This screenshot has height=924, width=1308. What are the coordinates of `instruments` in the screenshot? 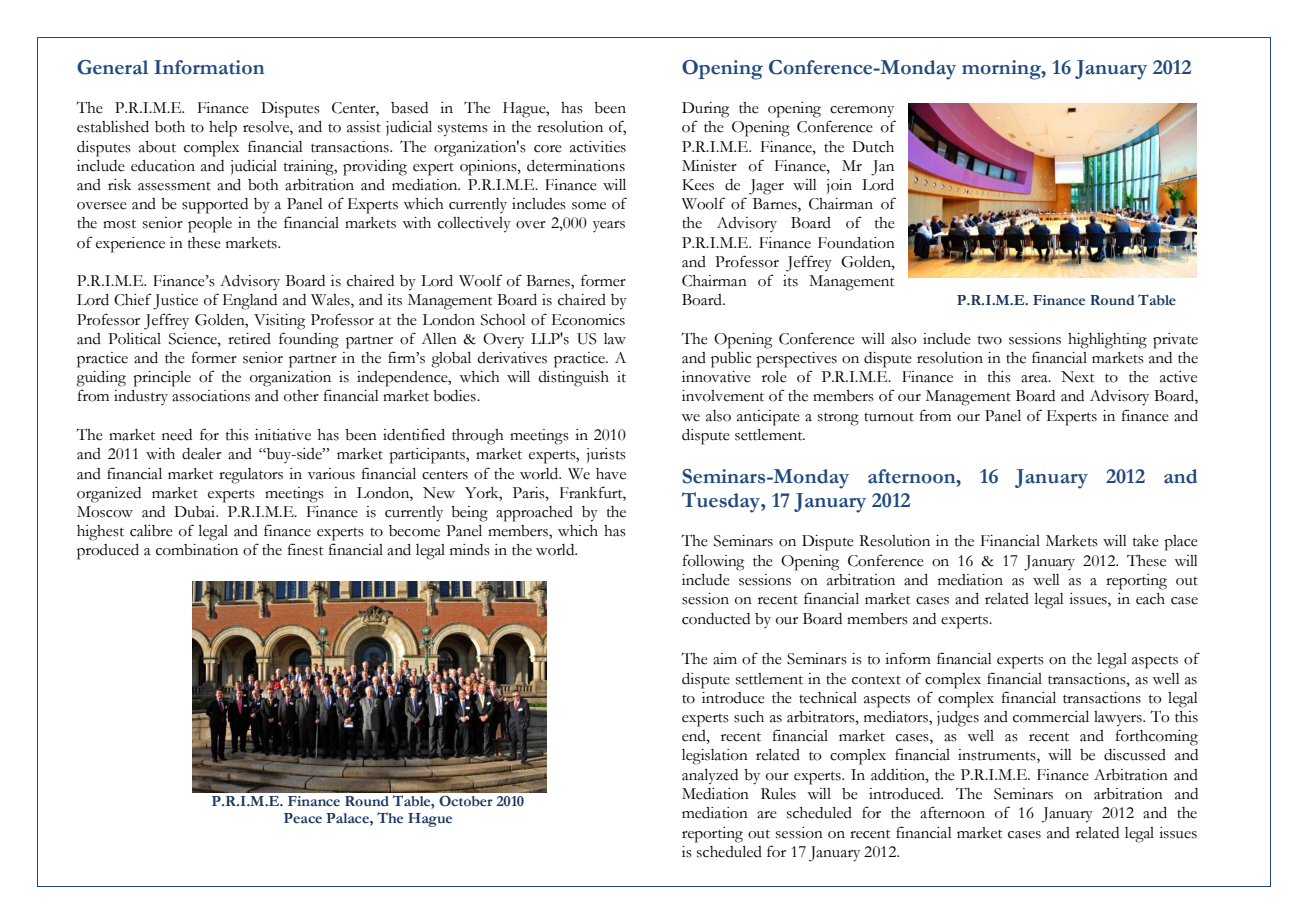 It's located at (998, 756).
